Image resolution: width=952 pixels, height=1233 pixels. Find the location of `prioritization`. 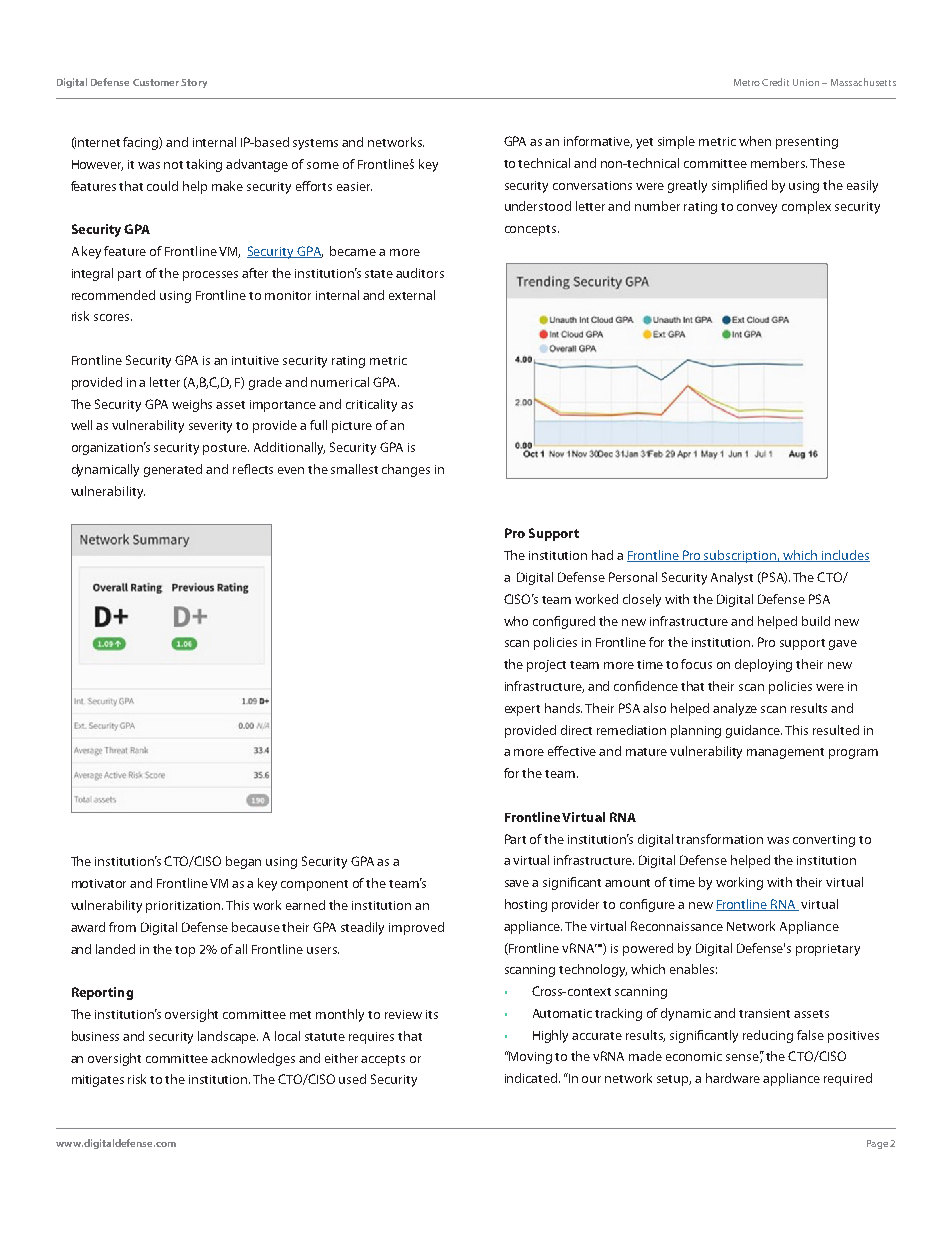

prioritization is located at coordinates (184, 907).
